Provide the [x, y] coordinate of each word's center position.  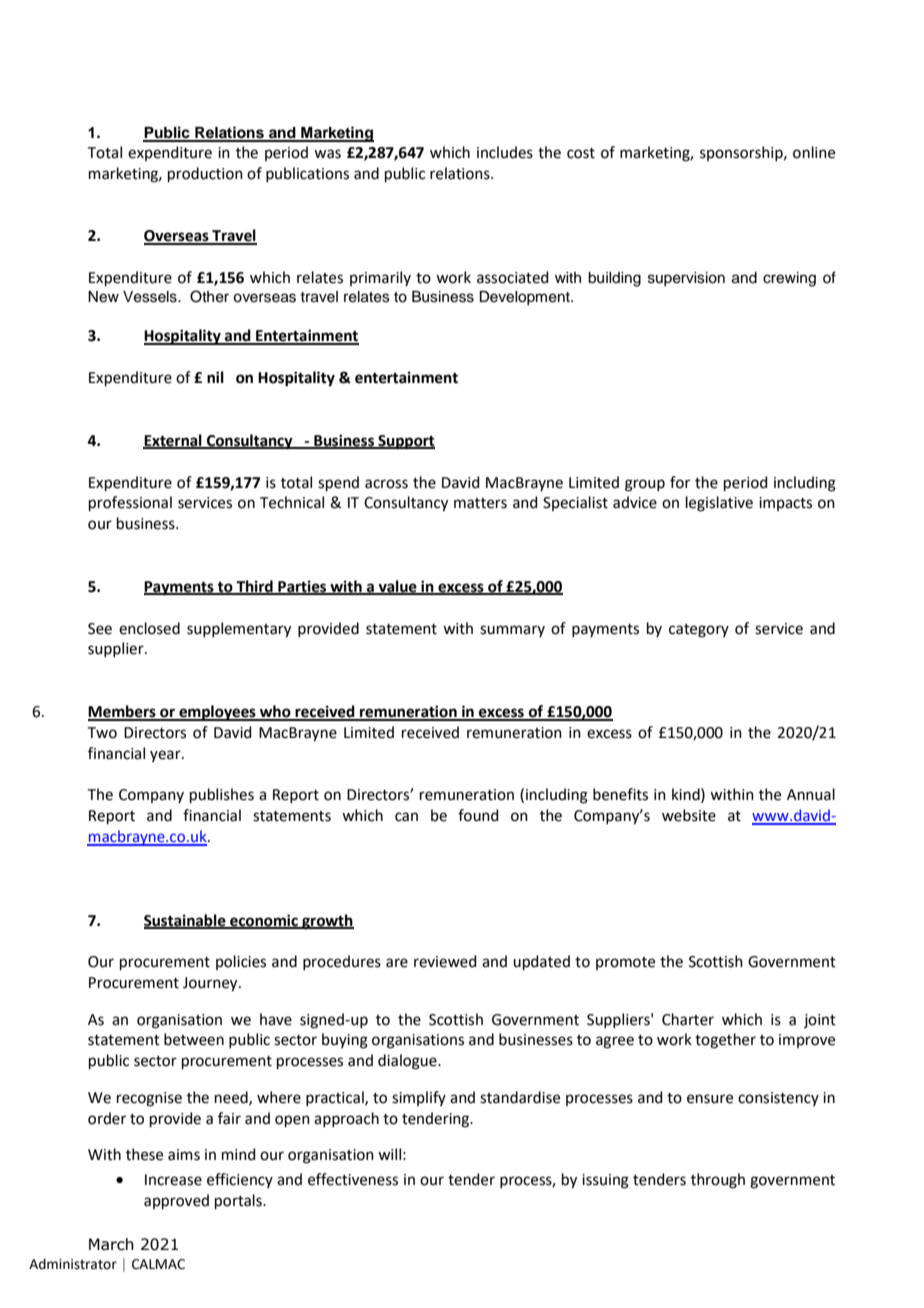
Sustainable [186, 921]
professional [130, 503]
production [205, 174]
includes [505, 152]
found [478, 815]
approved [176, 1201]
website [689, 815]
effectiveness [353, 1179]
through [718, 1181]
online [814, 152]
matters [480, 503]
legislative [719, 504]
